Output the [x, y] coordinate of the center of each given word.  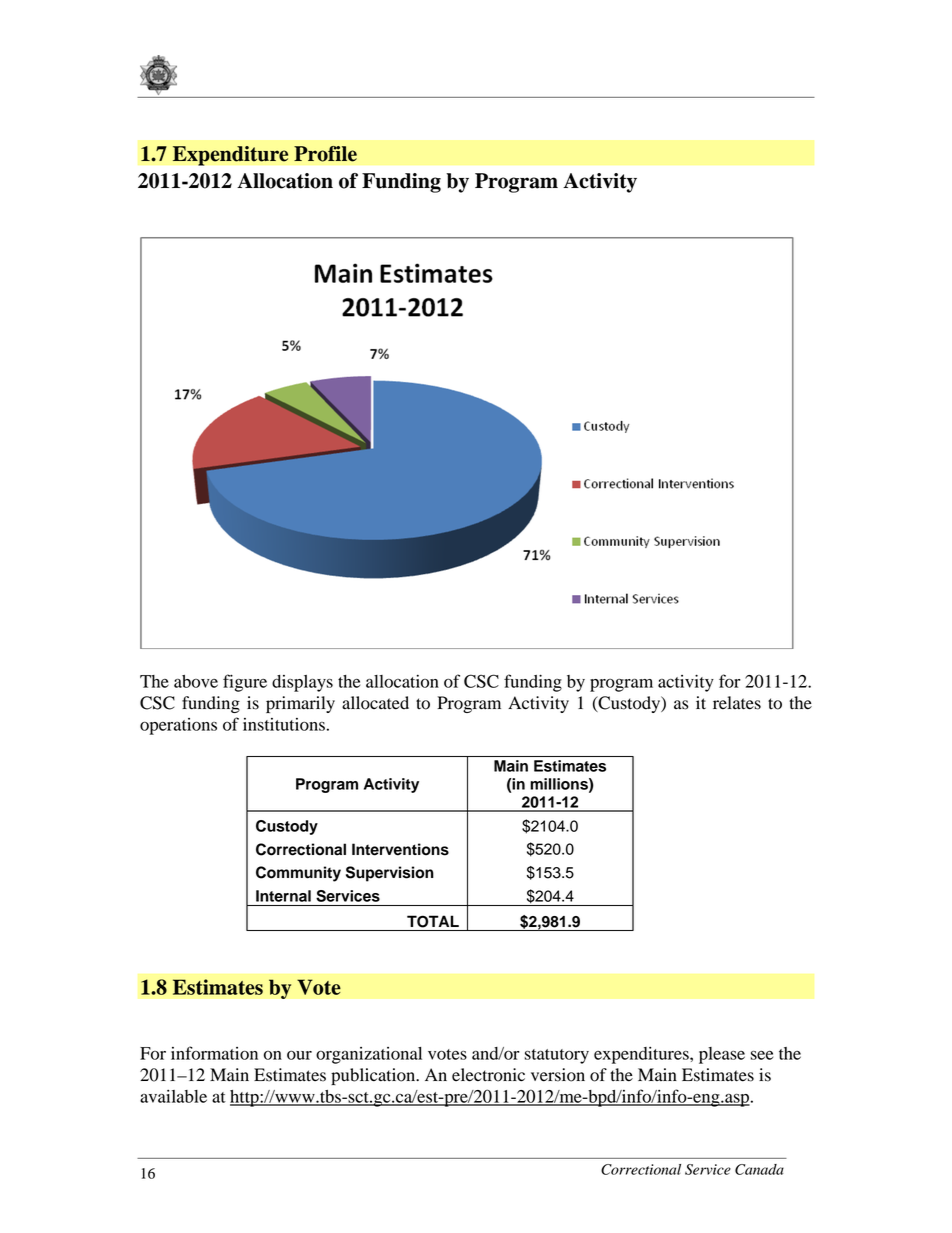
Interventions [400, 849]
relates [737, 703]
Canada [759, 1169]
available [173, 1096]
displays [302, 683]
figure [245, 683]
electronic [488, 1075]
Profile [325, 154]
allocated [375, 703]
